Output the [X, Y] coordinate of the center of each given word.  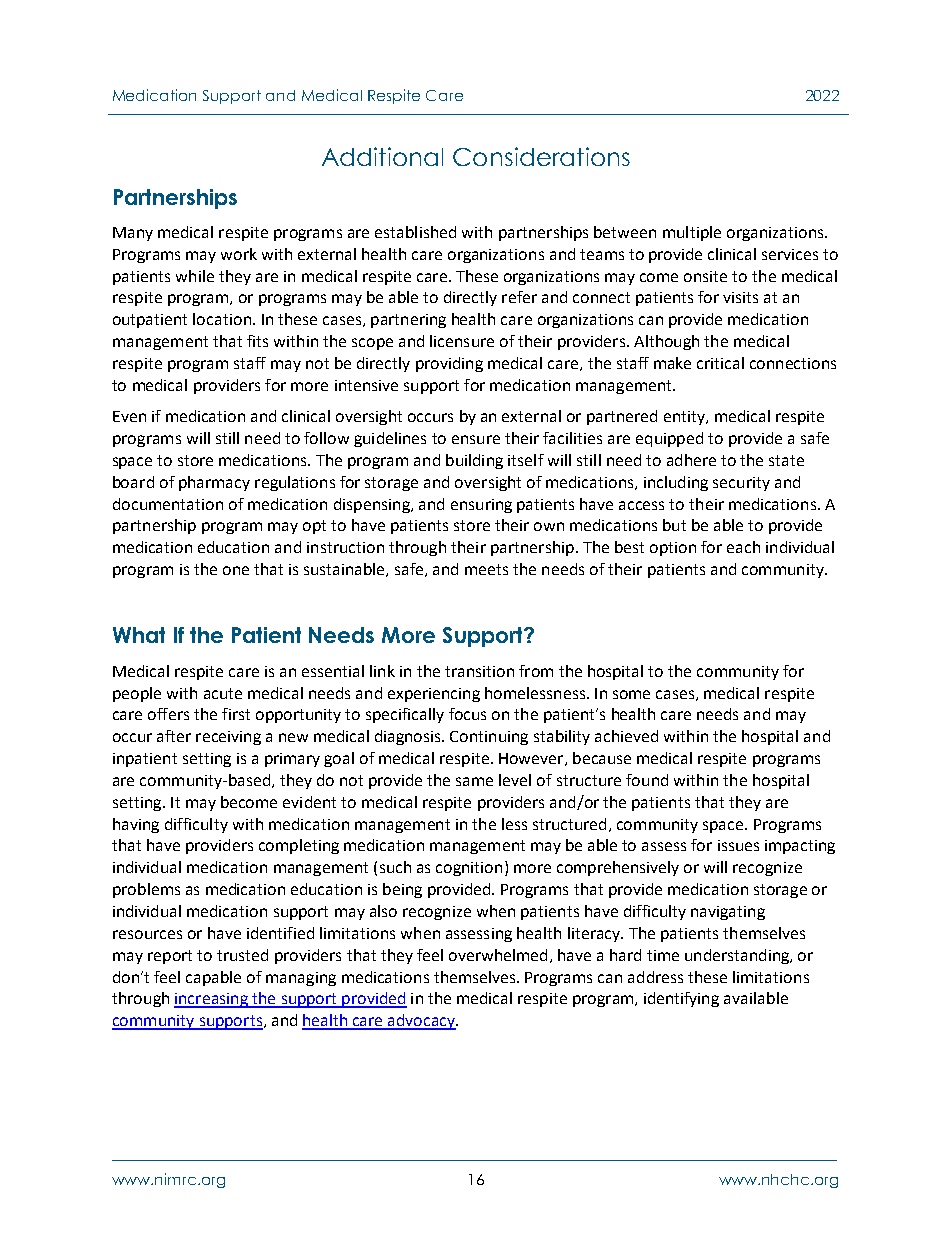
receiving [228, 738]
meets [486, 569]
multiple [692, 233]
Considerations [541, 156]
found [647, 780]
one [236, 570]
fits [257, 341]
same [474, 781]
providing [449, 364]
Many [133, 234]
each [743, 547]
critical [720, 363]
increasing [212, 1000]
